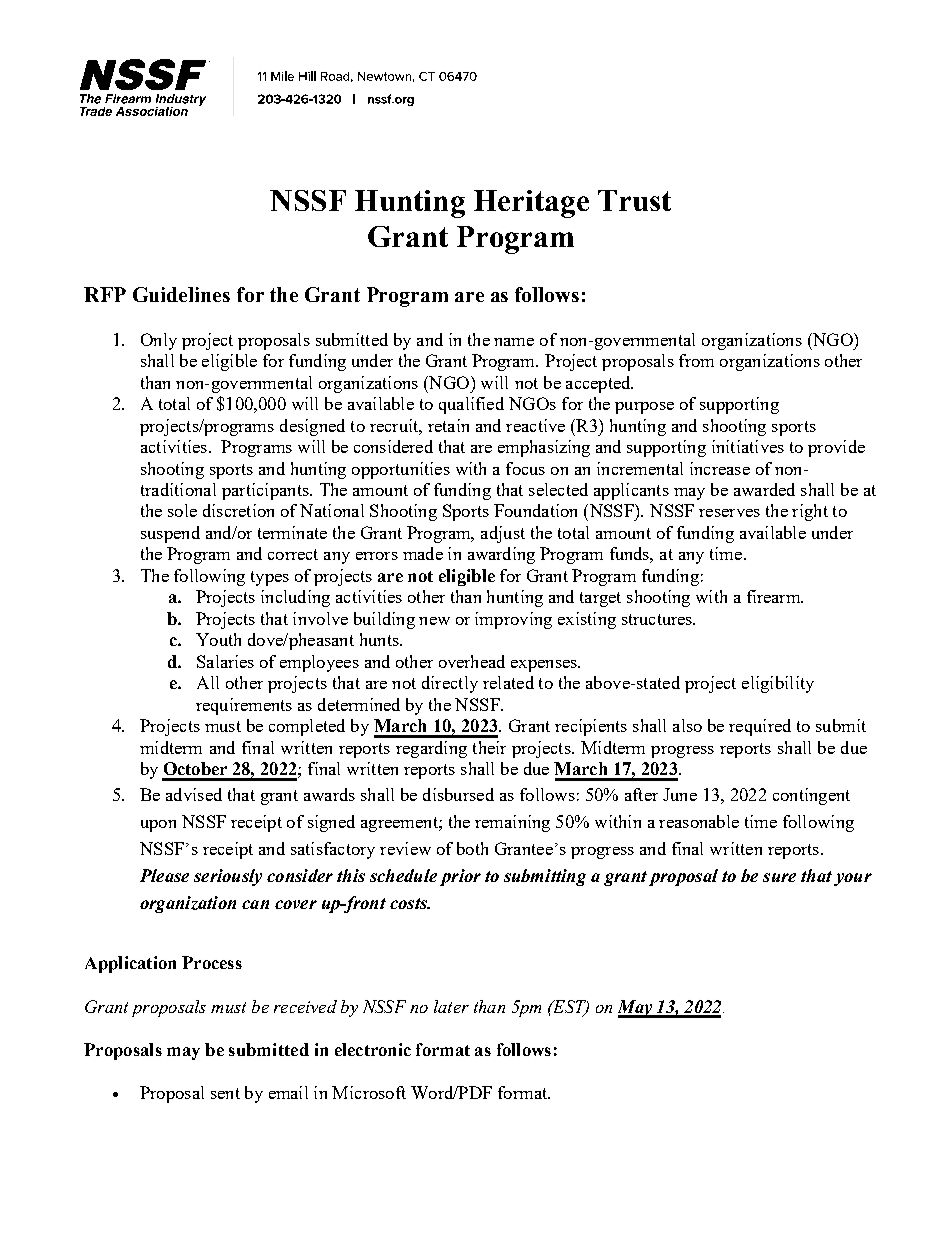 The height and width of the image is (1233, 952). I want to click on Trust, so click(634, 200).
